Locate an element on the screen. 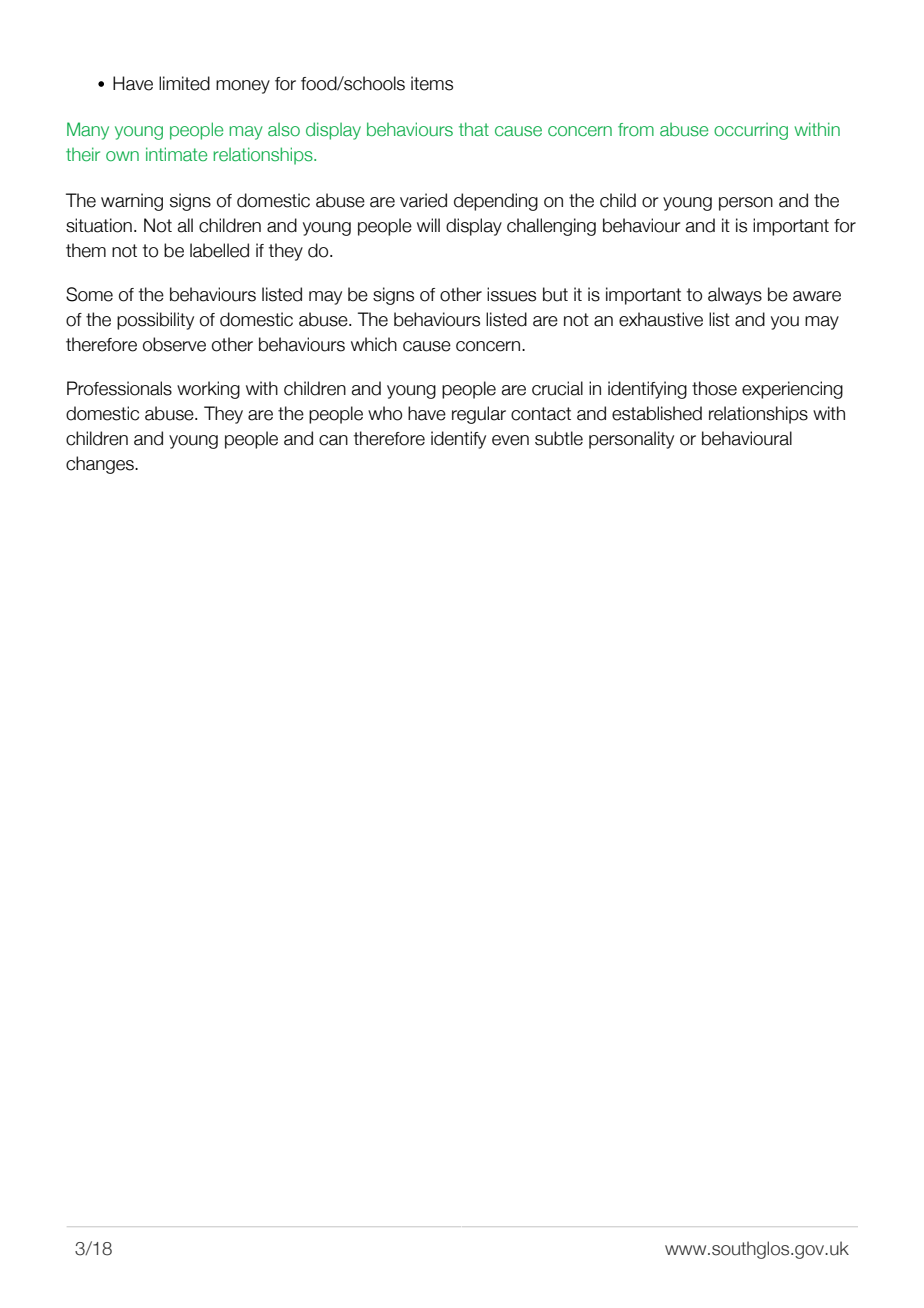 Image resolution: width=924 pixels, height=1308 pixels. varied is located at coordinates (423, 200).
